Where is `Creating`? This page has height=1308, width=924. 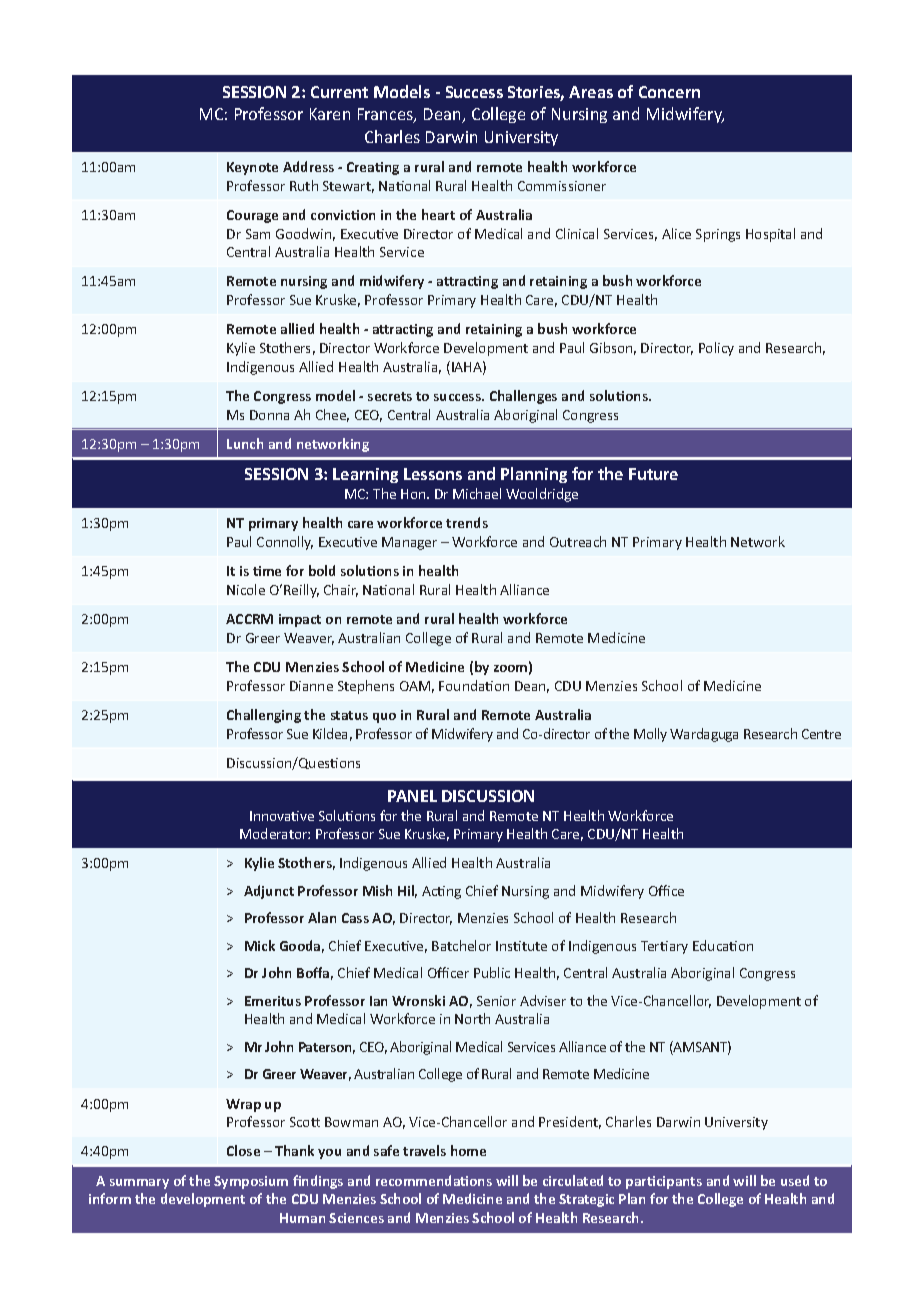
Creating is located at coordinates (373, 168).
